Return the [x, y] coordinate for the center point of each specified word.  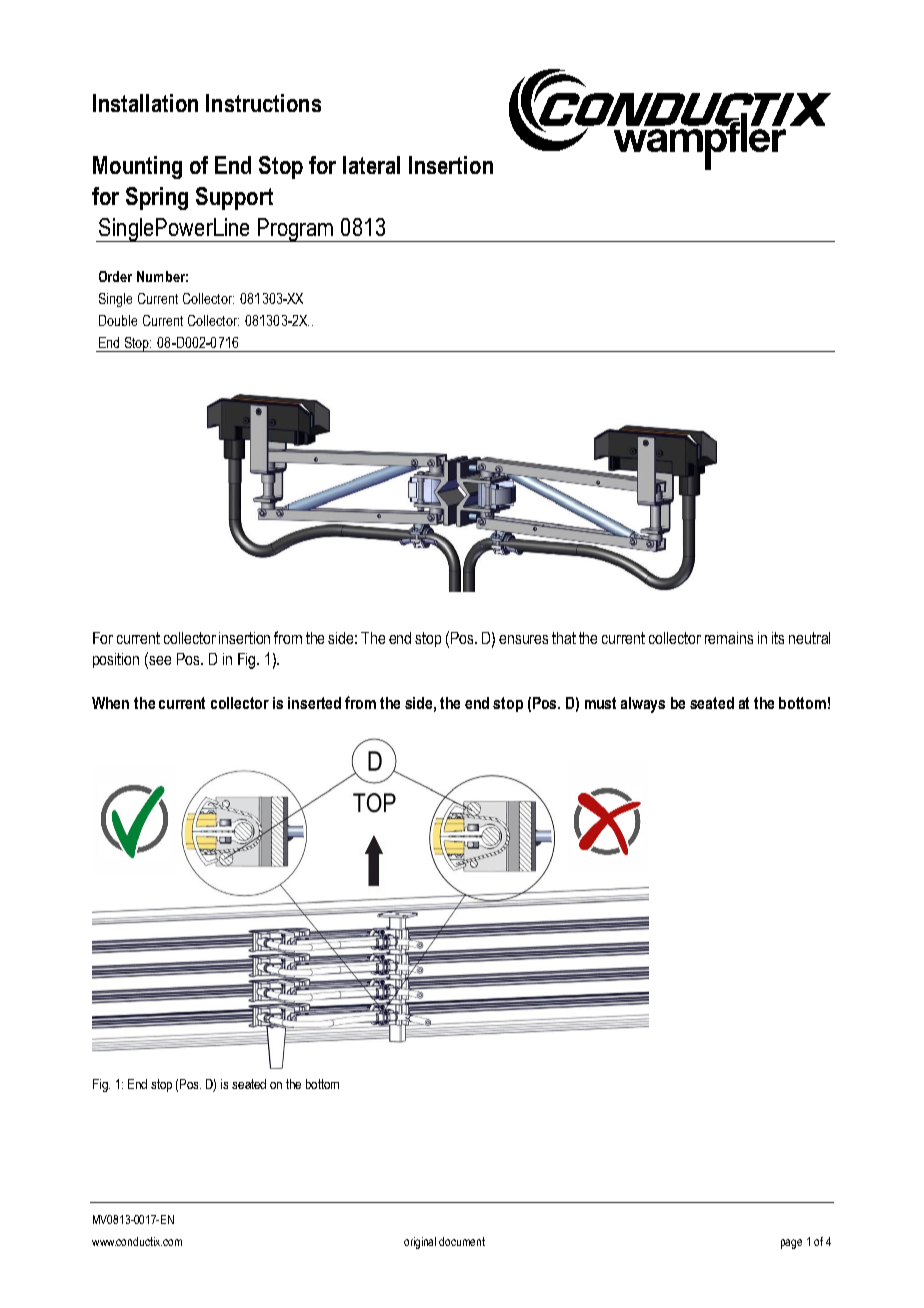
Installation [145, 103]
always [643, 705]
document [462, 1241]
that [564, 638]
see [159, 662]
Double [118, 320]
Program [296, 230]
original [420, 1243]
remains [729, 638]
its [778, 638]
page [791, 1244]
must [600, 703]
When [110, 703]
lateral [371, 165]
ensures [523, 639]
